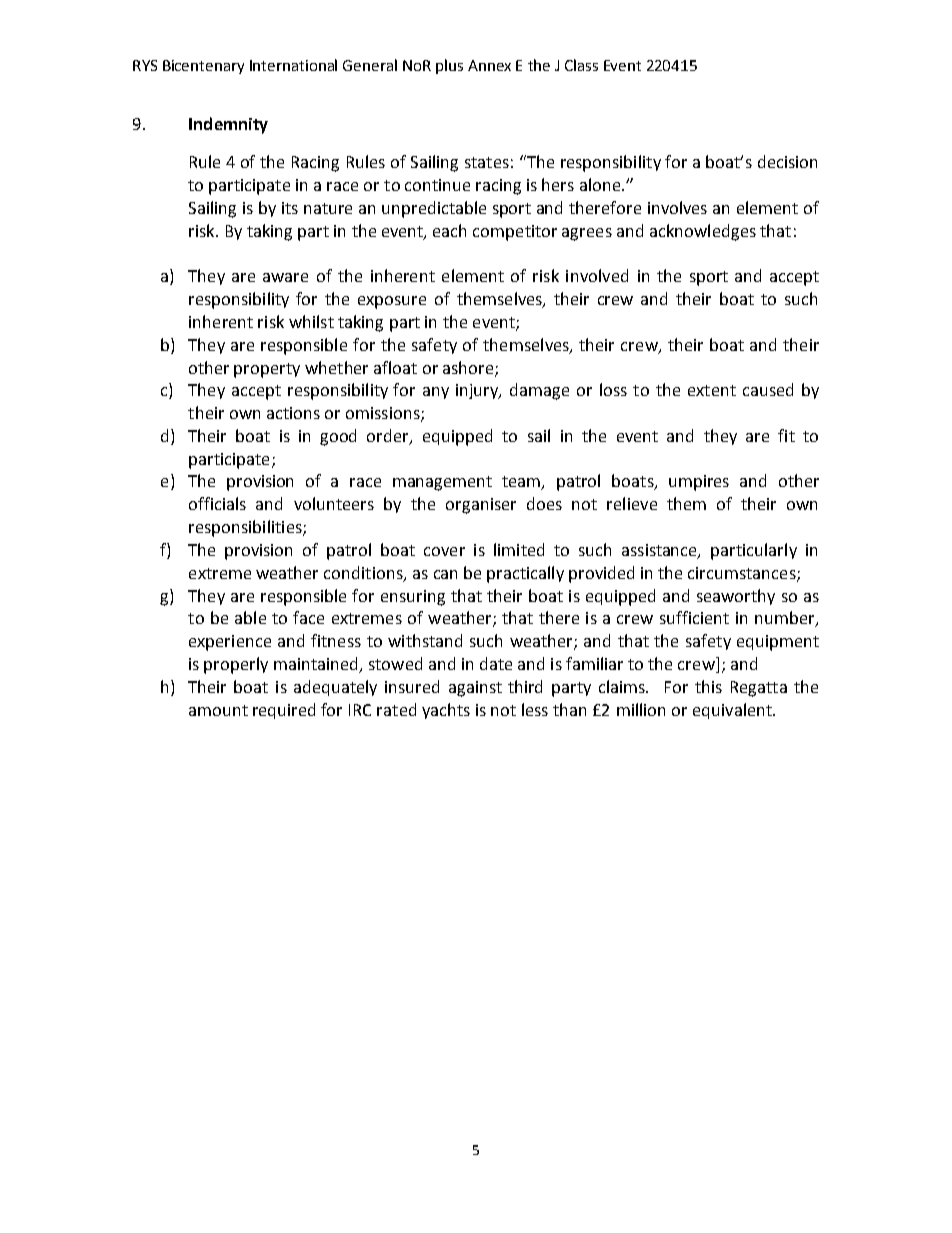 The width and height of the page is (952, 1233). Describe the element at coordinates (522, 483) in the page. I see `team` at that location.
